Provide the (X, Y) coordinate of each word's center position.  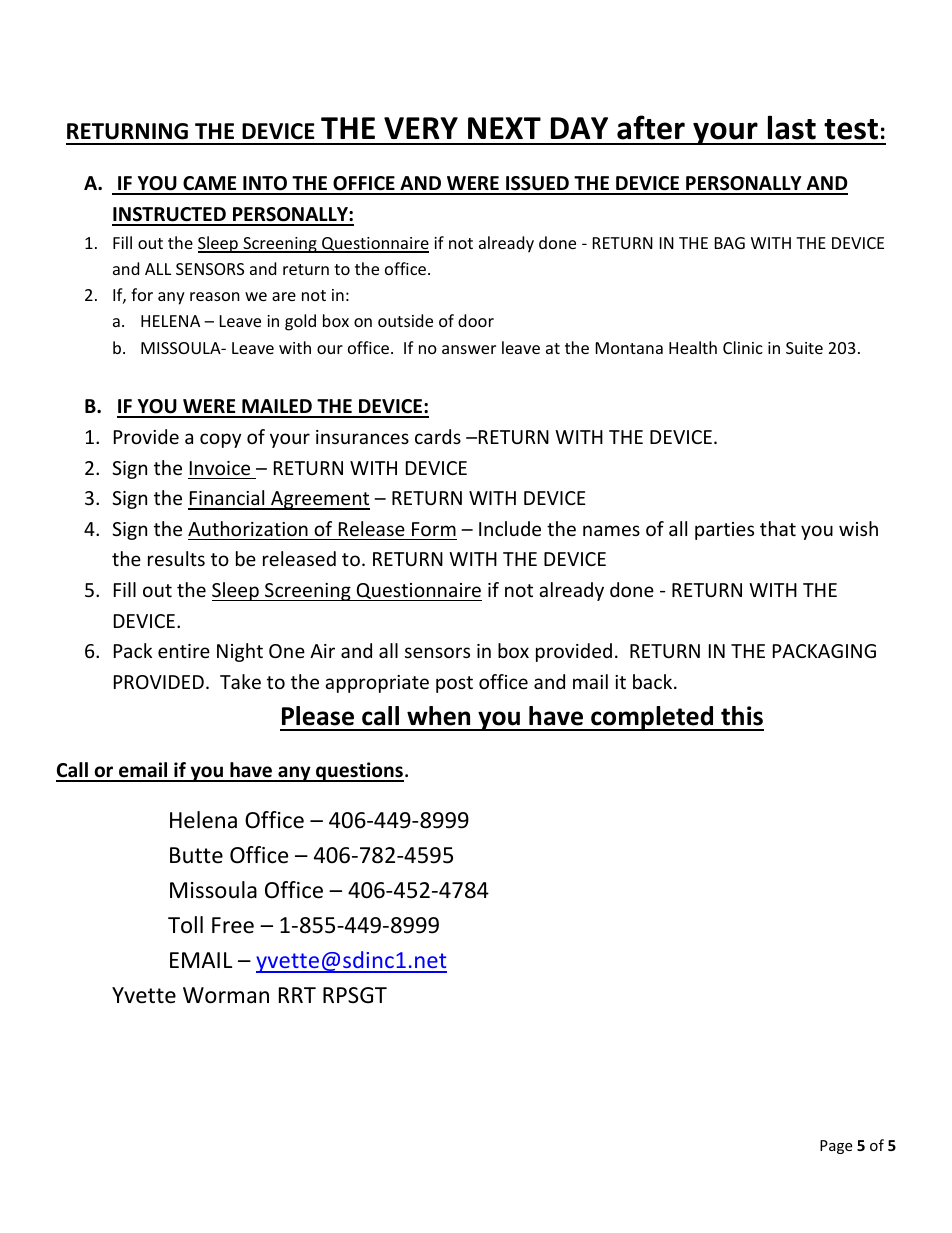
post (454, 684)
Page (836, 1147)
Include (510, 528)
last (792, 127)
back (654, 681)
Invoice (220, 468)
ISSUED (537, 185)
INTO (265, 185)
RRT (297, 995)
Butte (196, 855)
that (778, 528)
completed (652, 718)
